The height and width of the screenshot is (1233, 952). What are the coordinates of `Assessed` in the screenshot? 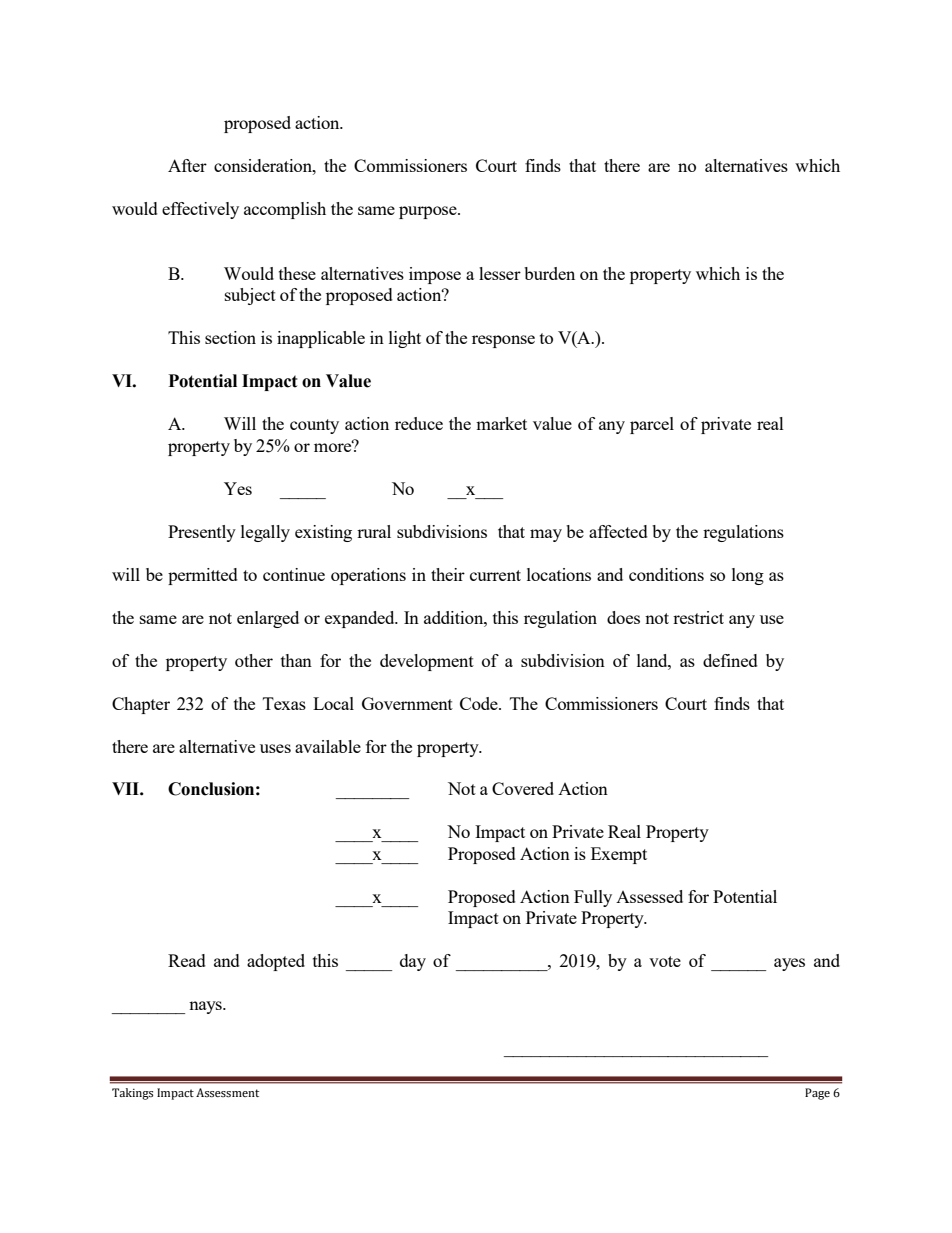 It's located at (649, 896).
